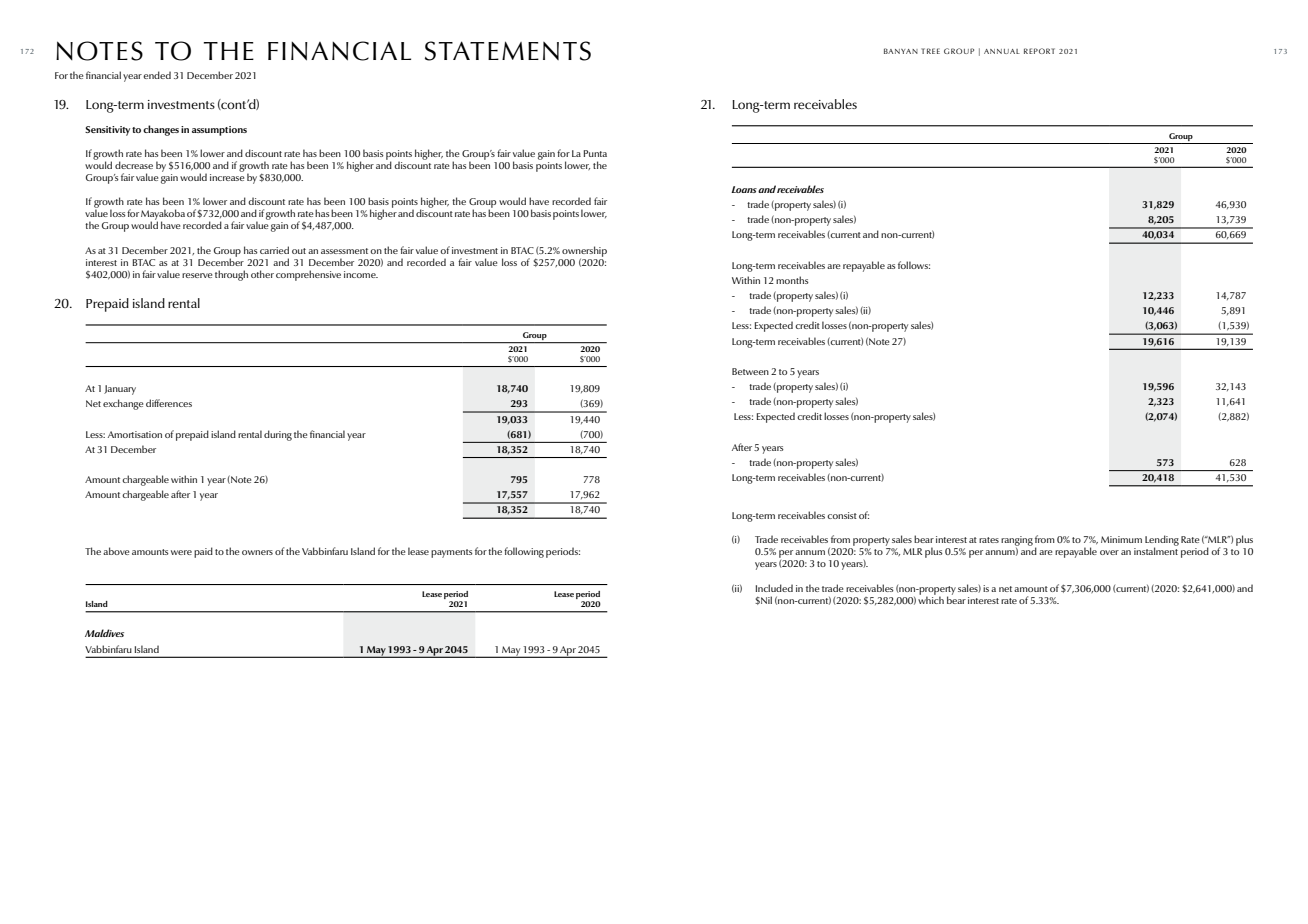 The image size is (1308, 924). I want to click on during, so click(278, 435).
